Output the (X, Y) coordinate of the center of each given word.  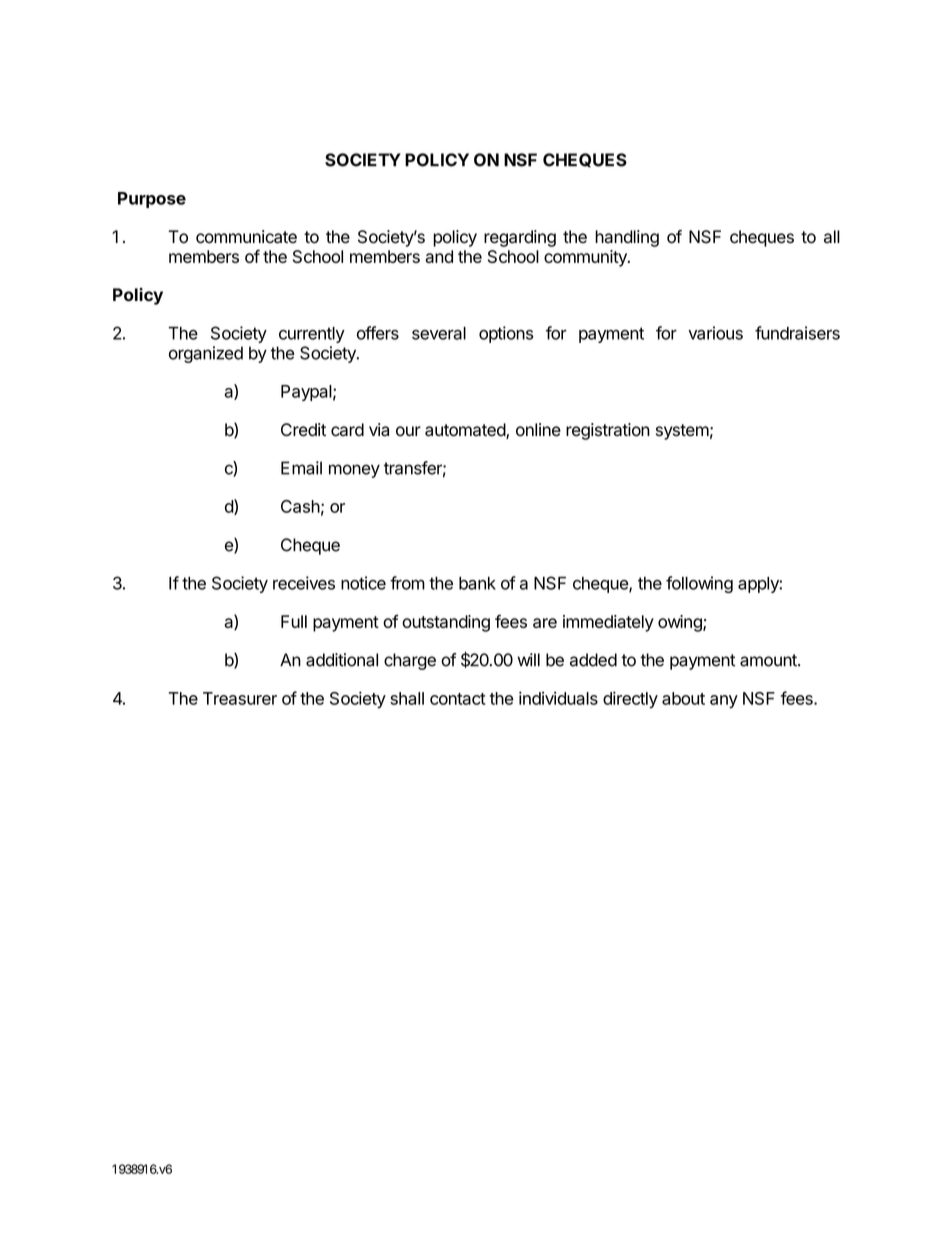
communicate (246, 237)
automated (466, 431)
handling (627, 238)
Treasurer (240, 698)
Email (301, 468)
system (682, 432)
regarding (520, 238)
